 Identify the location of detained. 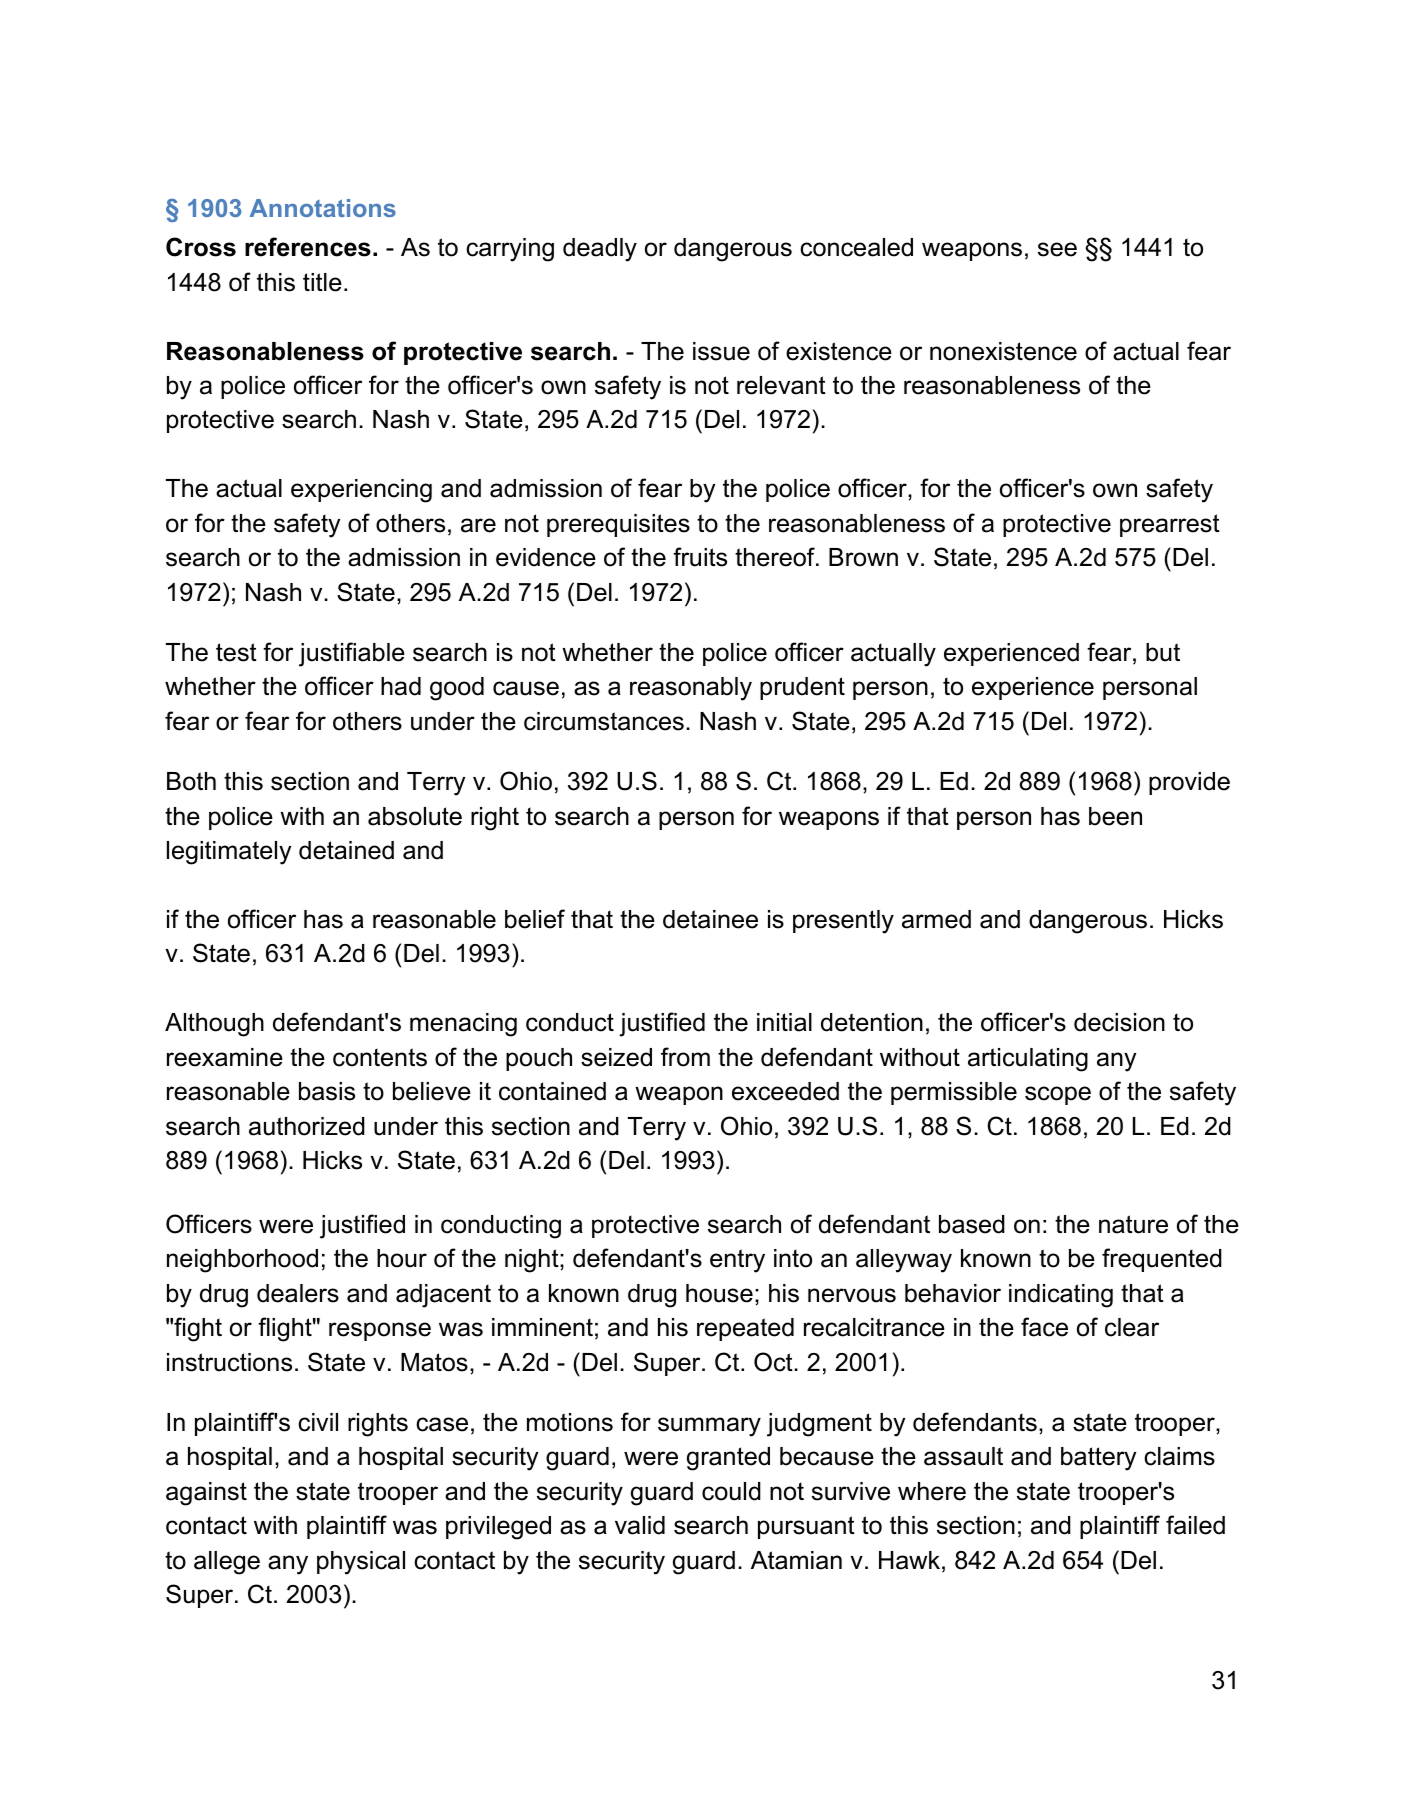
(346, 850).
